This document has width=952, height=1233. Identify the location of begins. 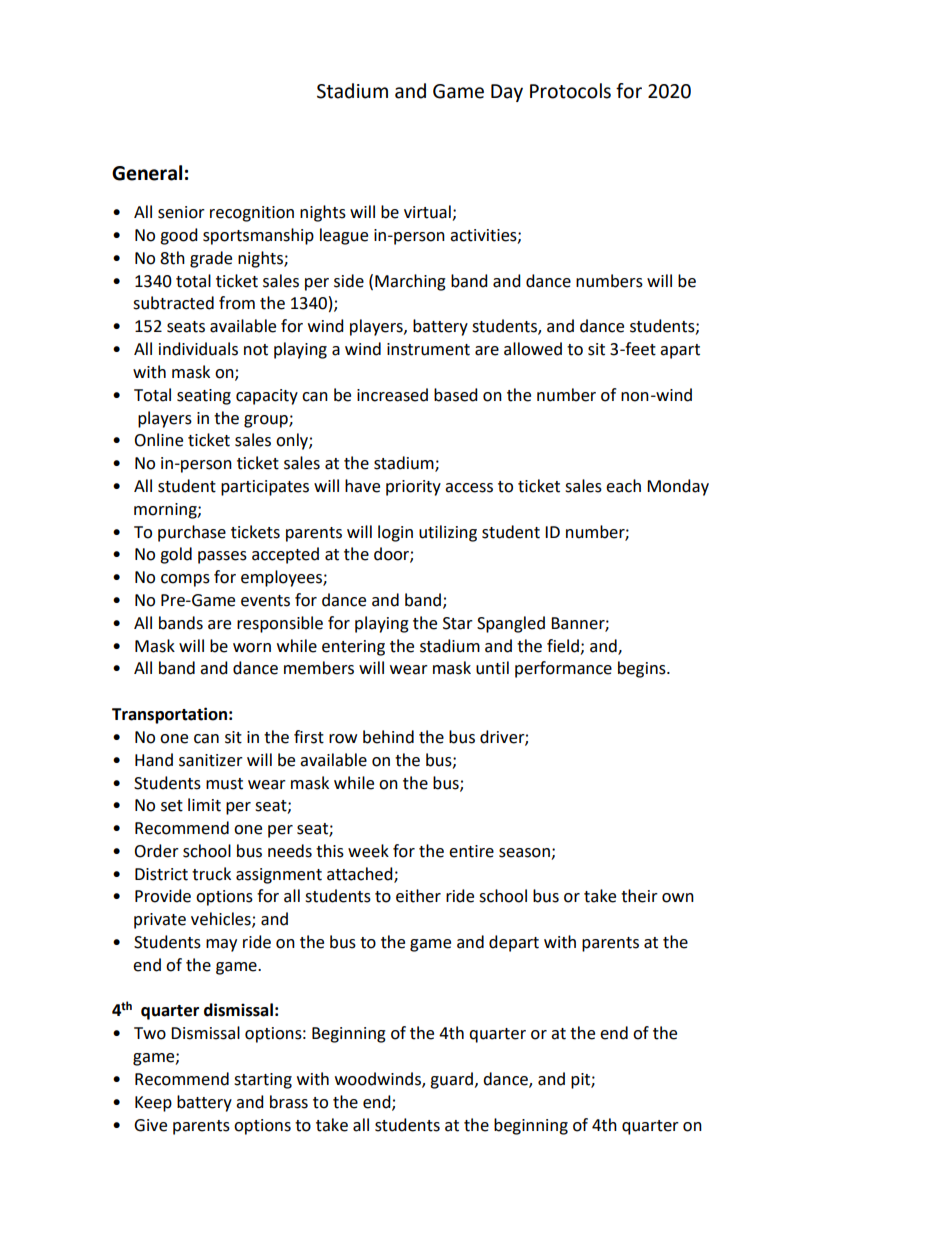
(643, 669).
